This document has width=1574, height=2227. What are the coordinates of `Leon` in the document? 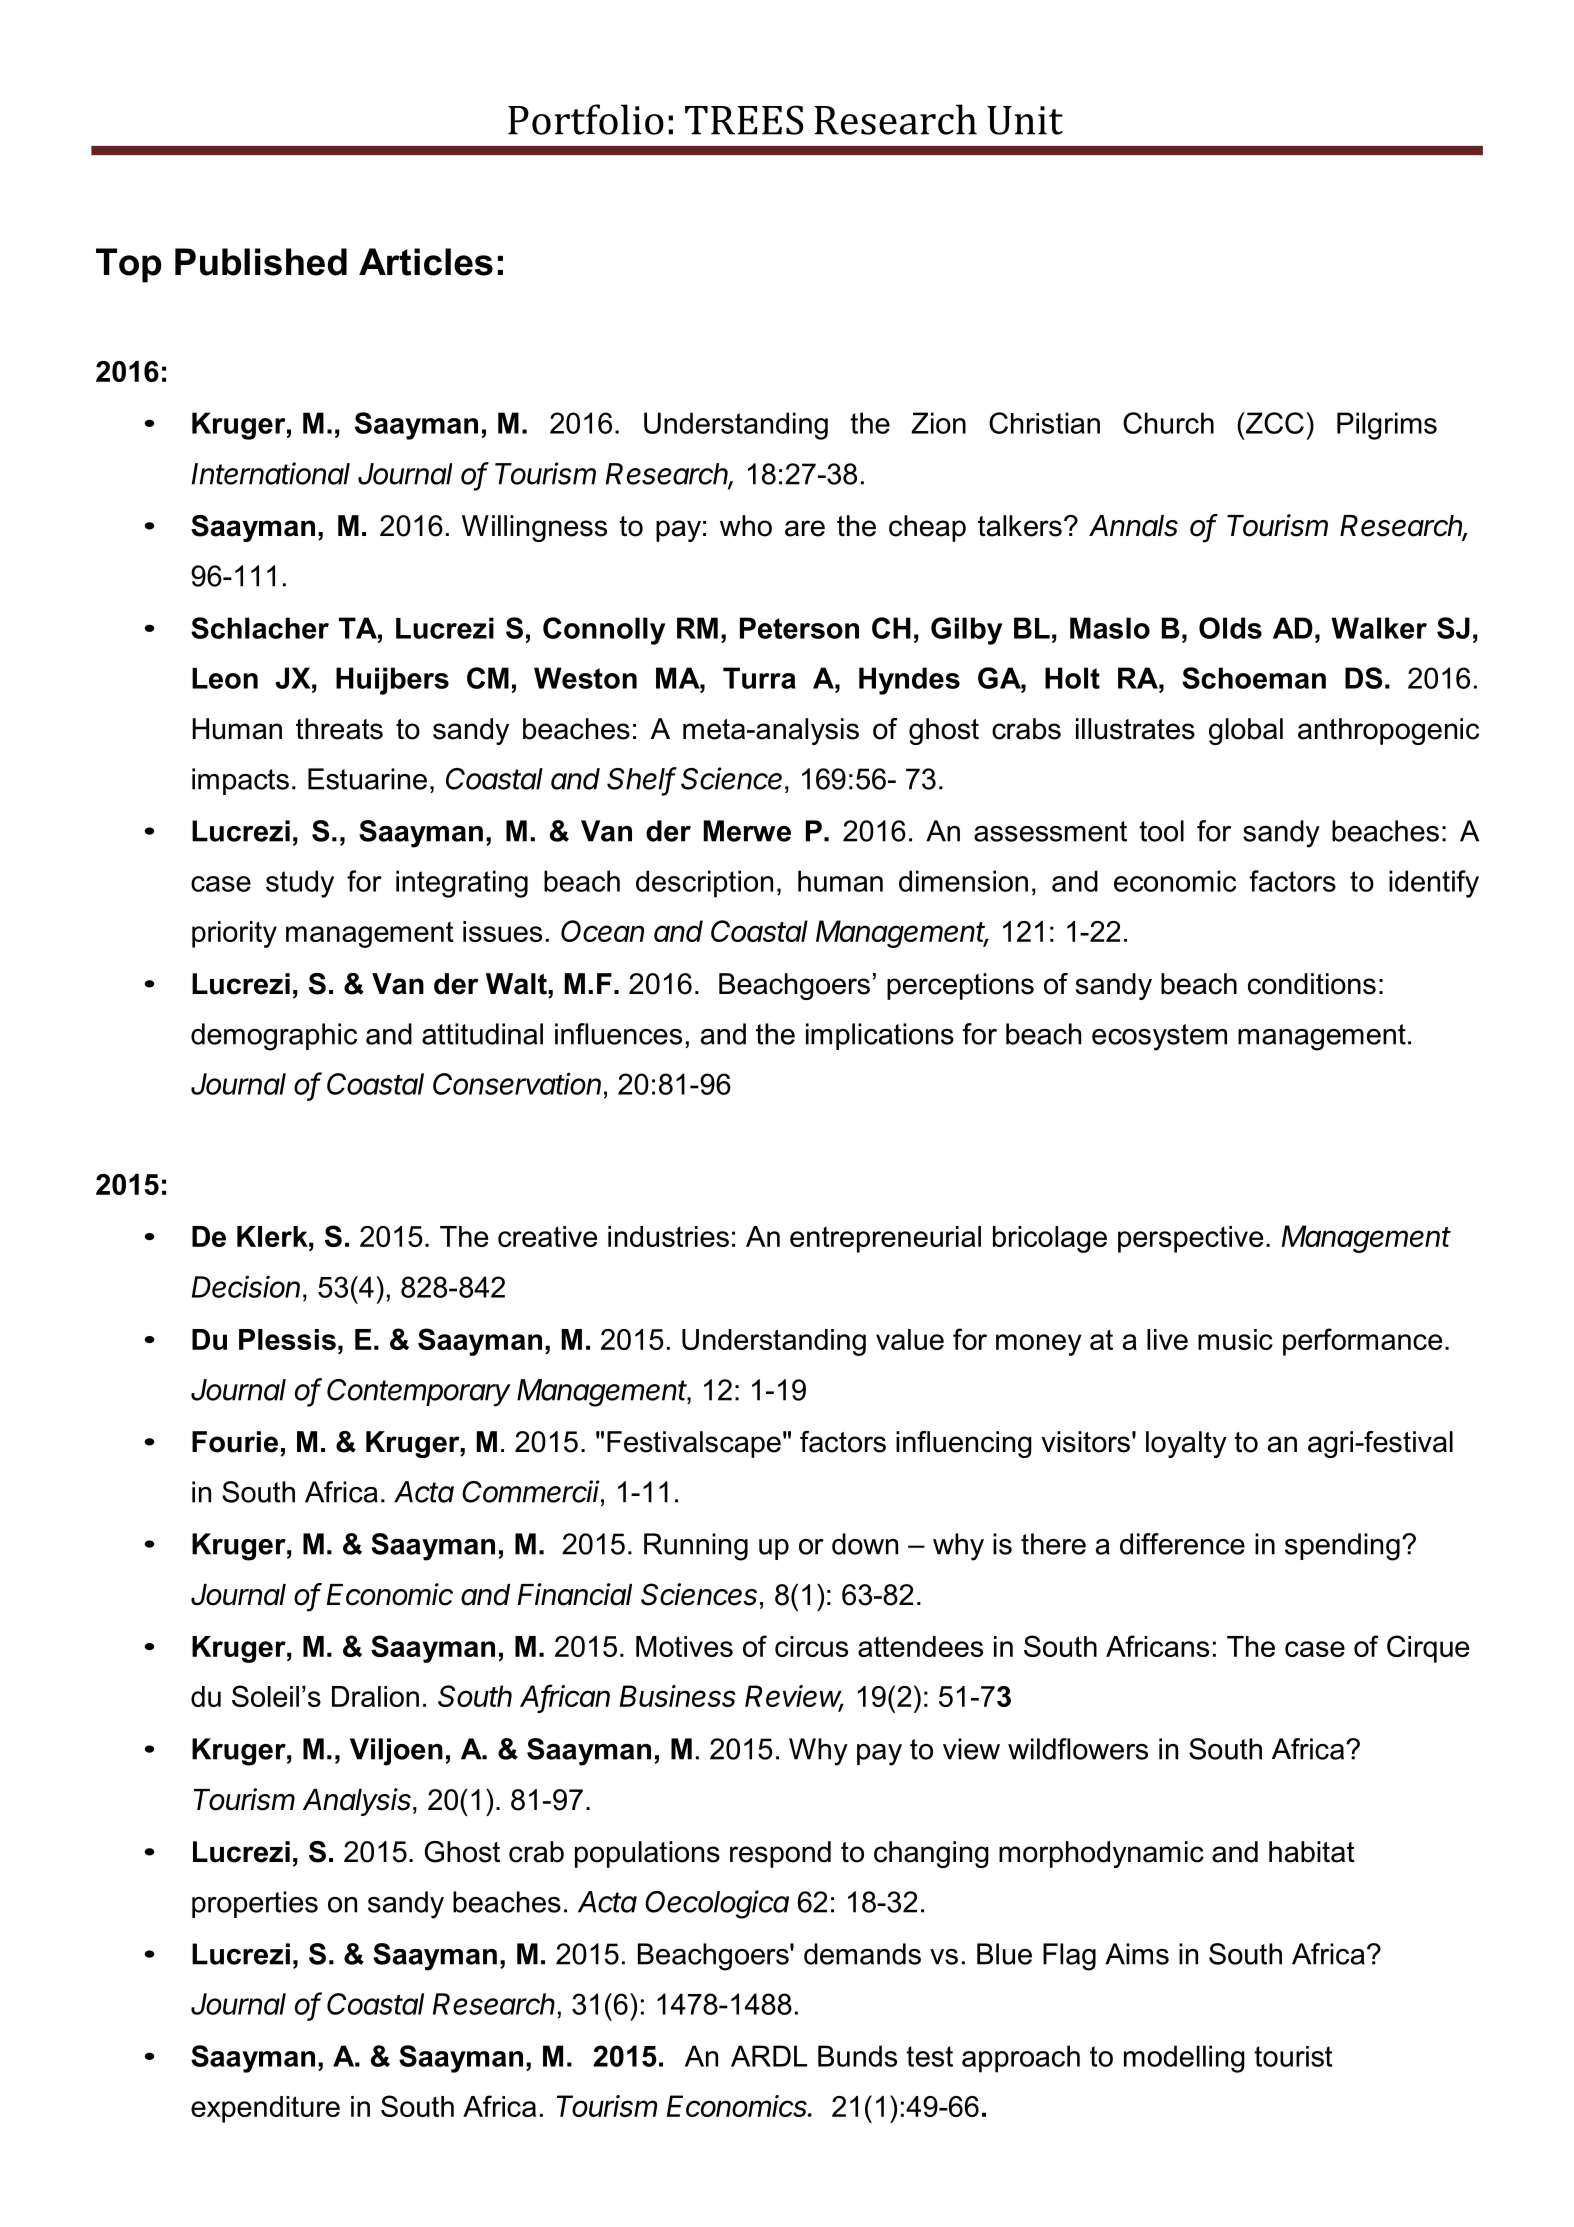 It's located at (225, 678).
